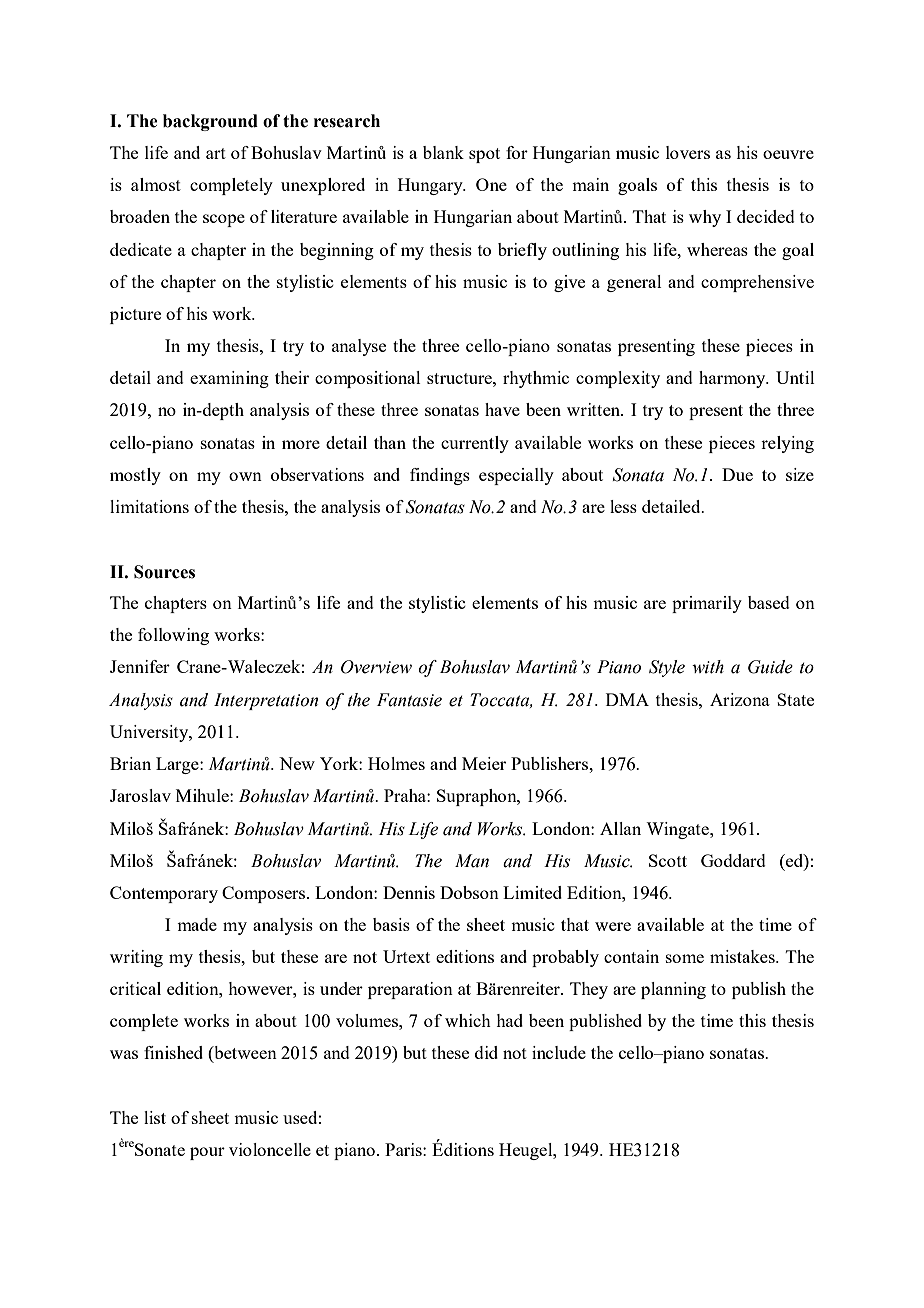 Image resolution: width=924 pixels, height=1308 pixels. What do you see at coordinates (688, 152) in the image?
I see `lovers` at bounding box center [688, 152].
